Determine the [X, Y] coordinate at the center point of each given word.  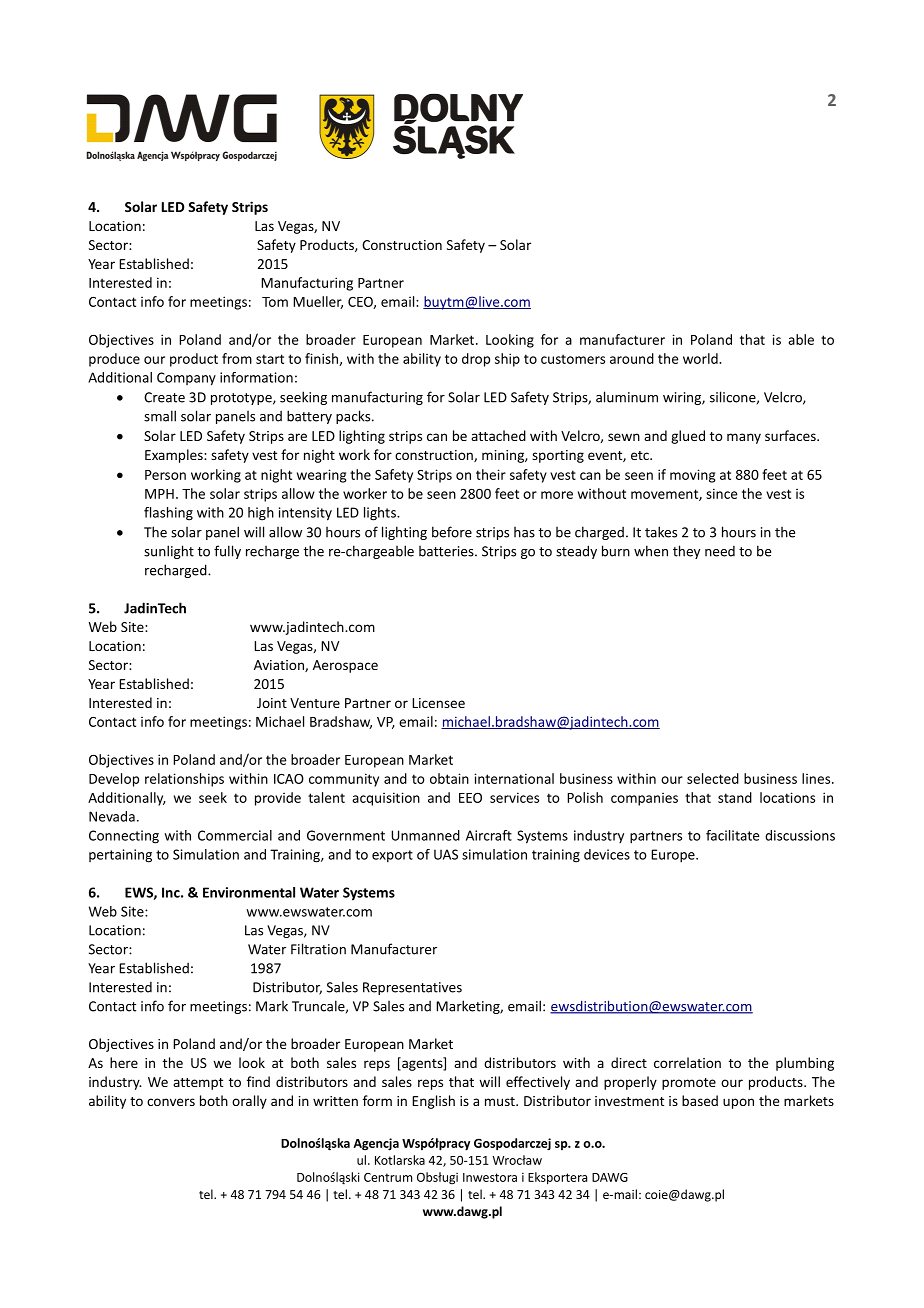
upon [738, 1103]
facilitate [733, 835]
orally [249, 1102]
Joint [272, 703]
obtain [449, 778]
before [452, 532]
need [720, 551]
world [701, 358]
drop [476, 360]
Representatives [412, 988]
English [433, 1102]
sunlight [169, 552]
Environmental [249, 892]
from [237, 358]
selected [713, 778]
